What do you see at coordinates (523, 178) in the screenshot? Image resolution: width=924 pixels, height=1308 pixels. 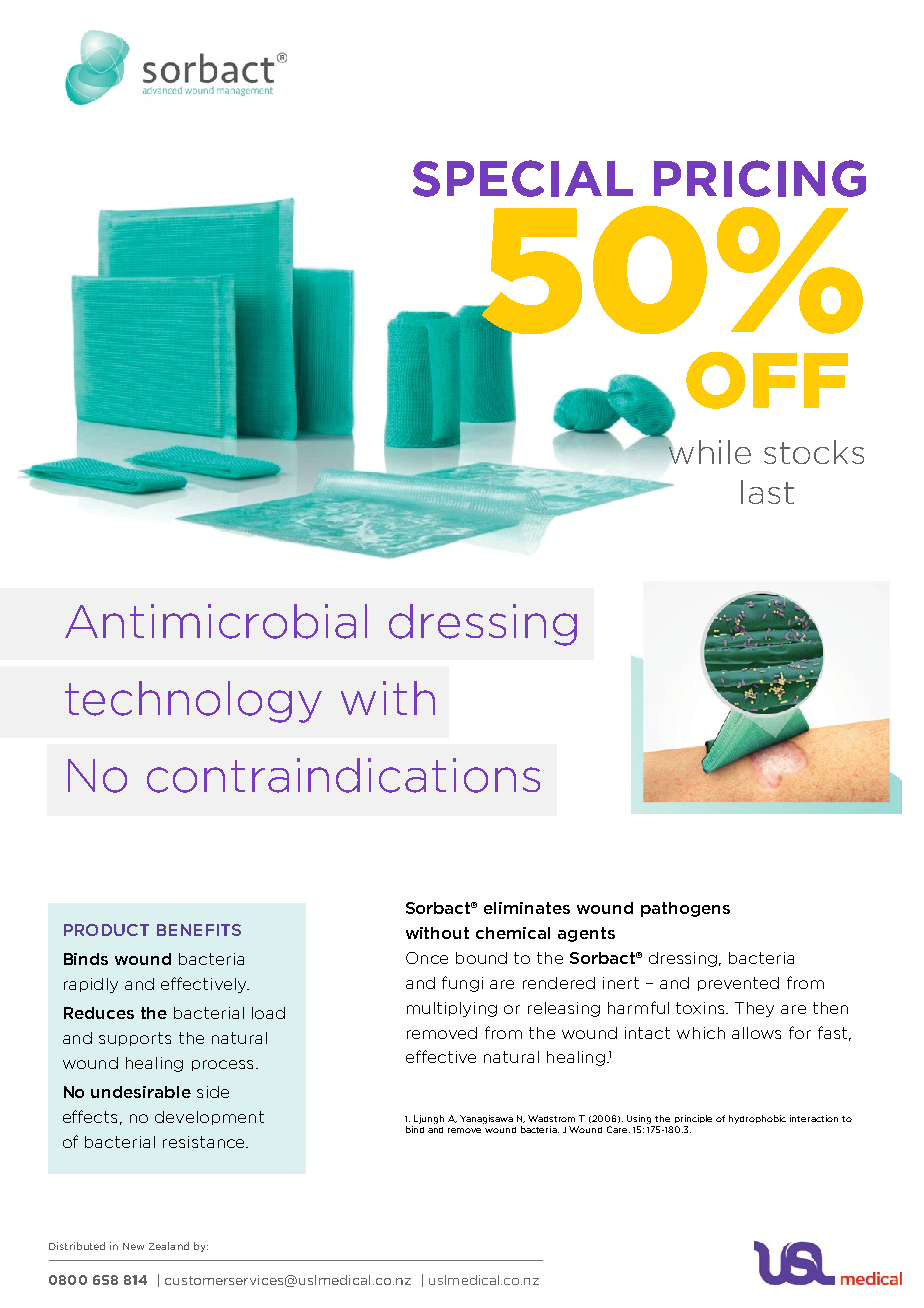 I see `SPECIAL` at bounding box center [523, 178].
